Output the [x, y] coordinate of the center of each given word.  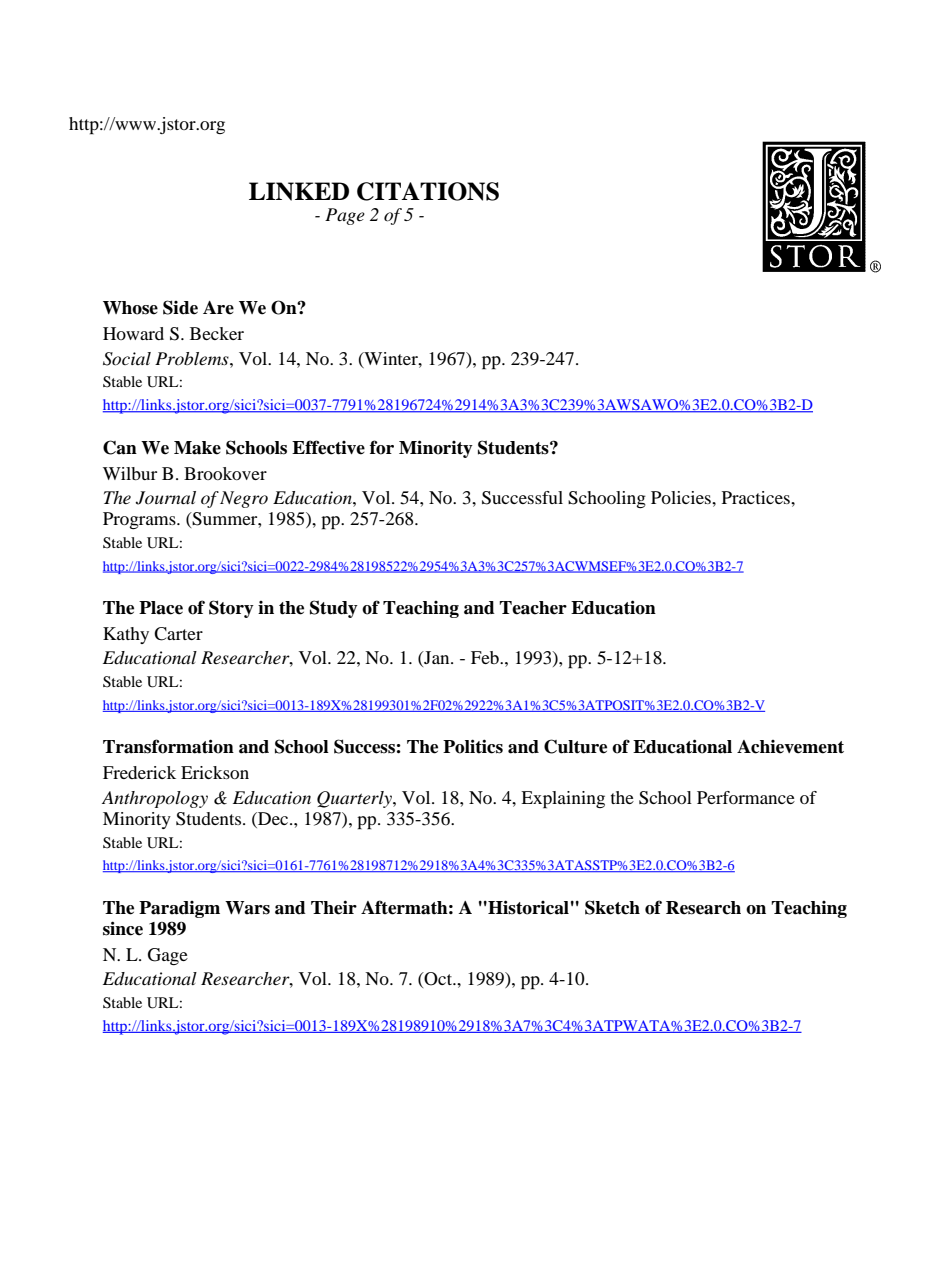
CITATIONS [428, 191]
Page [345, 216]
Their [334, 907]
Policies [682, 497]
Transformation [168, 746]
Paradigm [179, 909]
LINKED [299, 191]
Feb [486, 657]
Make [197, 448]
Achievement [790, 747]
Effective [328, 447]
